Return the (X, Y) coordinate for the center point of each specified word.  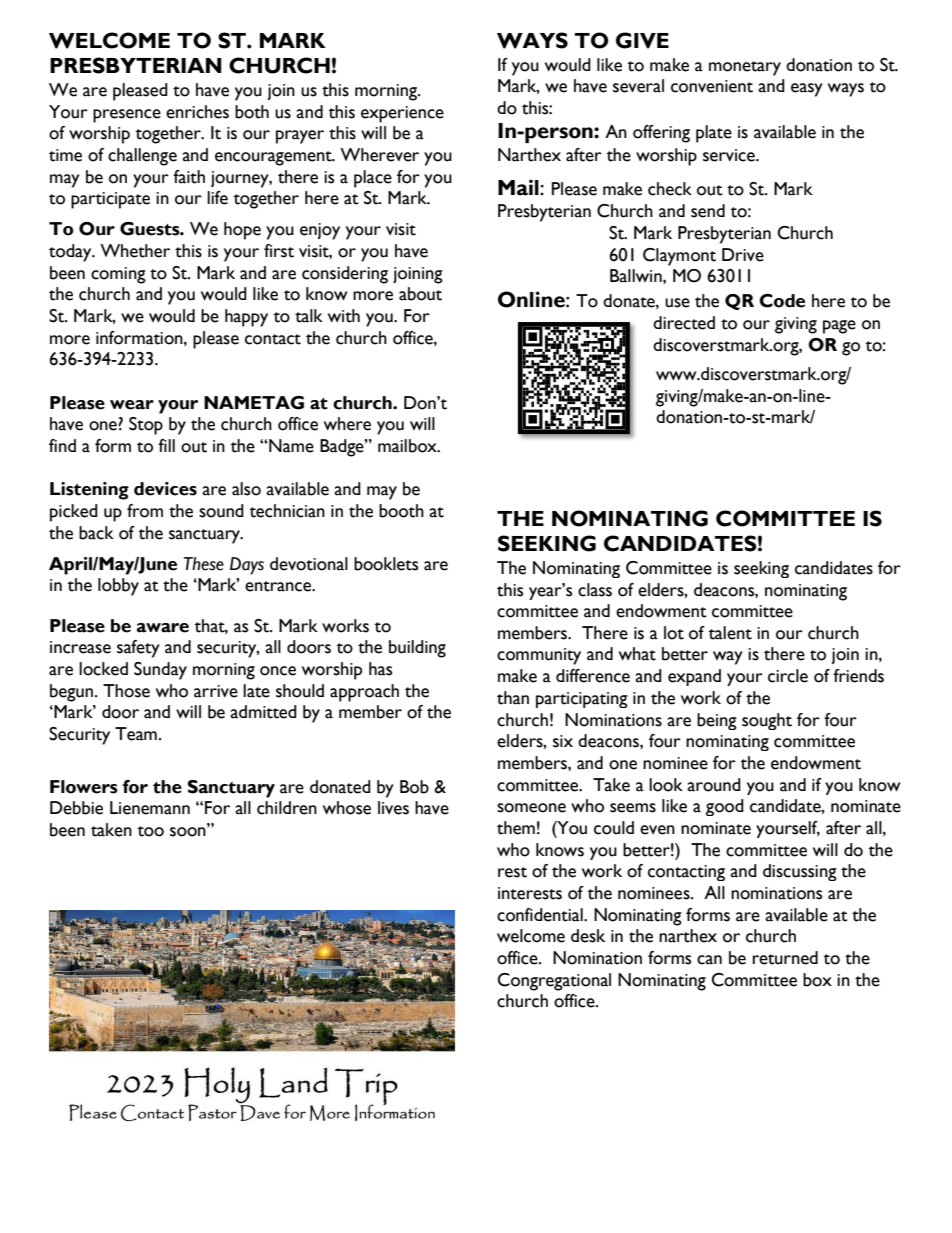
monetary (745, 68)
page (839, 327)
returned (785, 958)
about (420, 294)
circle (788, 676)
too (151, 831)
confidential (541, 915)
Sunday (160, 671)
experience (402, 114)
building (417, 649)
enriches (197, 112)
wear (132, 405)
